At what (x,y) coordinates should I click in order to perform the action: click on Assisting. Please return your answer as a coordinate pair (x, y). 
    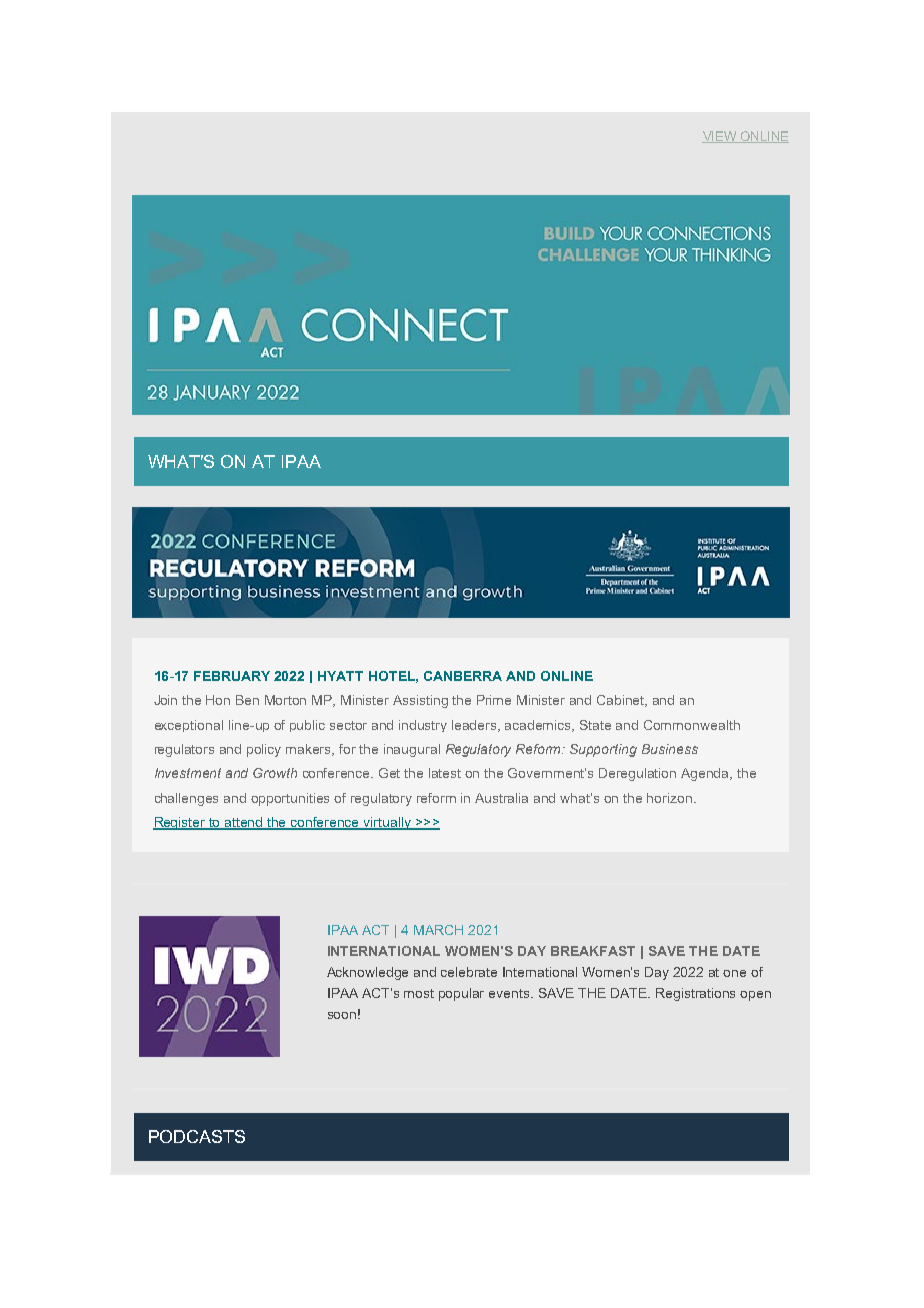
    Looking at the image, I should click on (420, 701).
